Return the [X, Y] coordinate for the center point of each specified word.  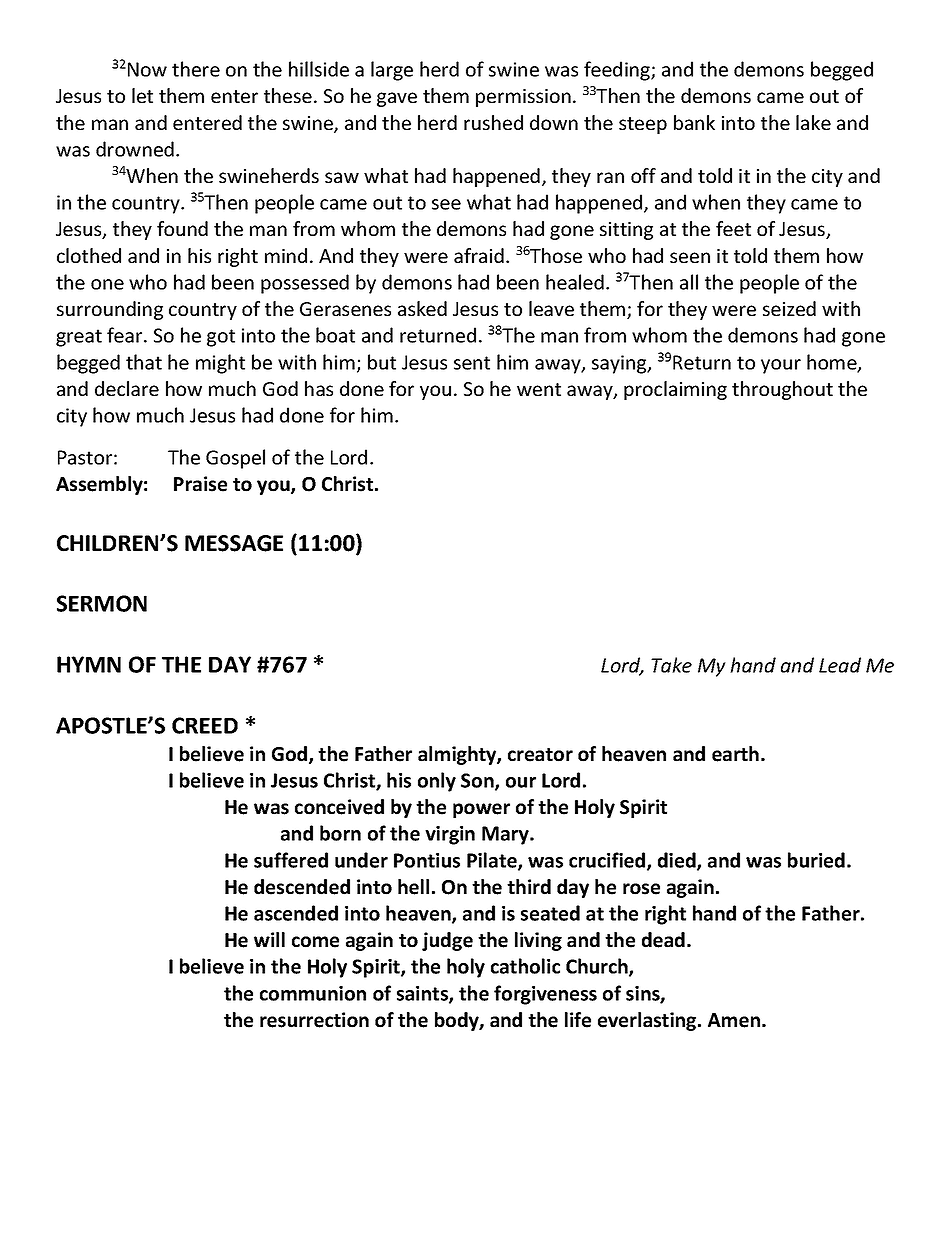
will [269, 939]
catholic [525, 966]
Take [671, 665]
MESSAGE [234, 543]
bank [694, 122]
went [539, 389]
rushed [493, 122]
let [142, 95]
